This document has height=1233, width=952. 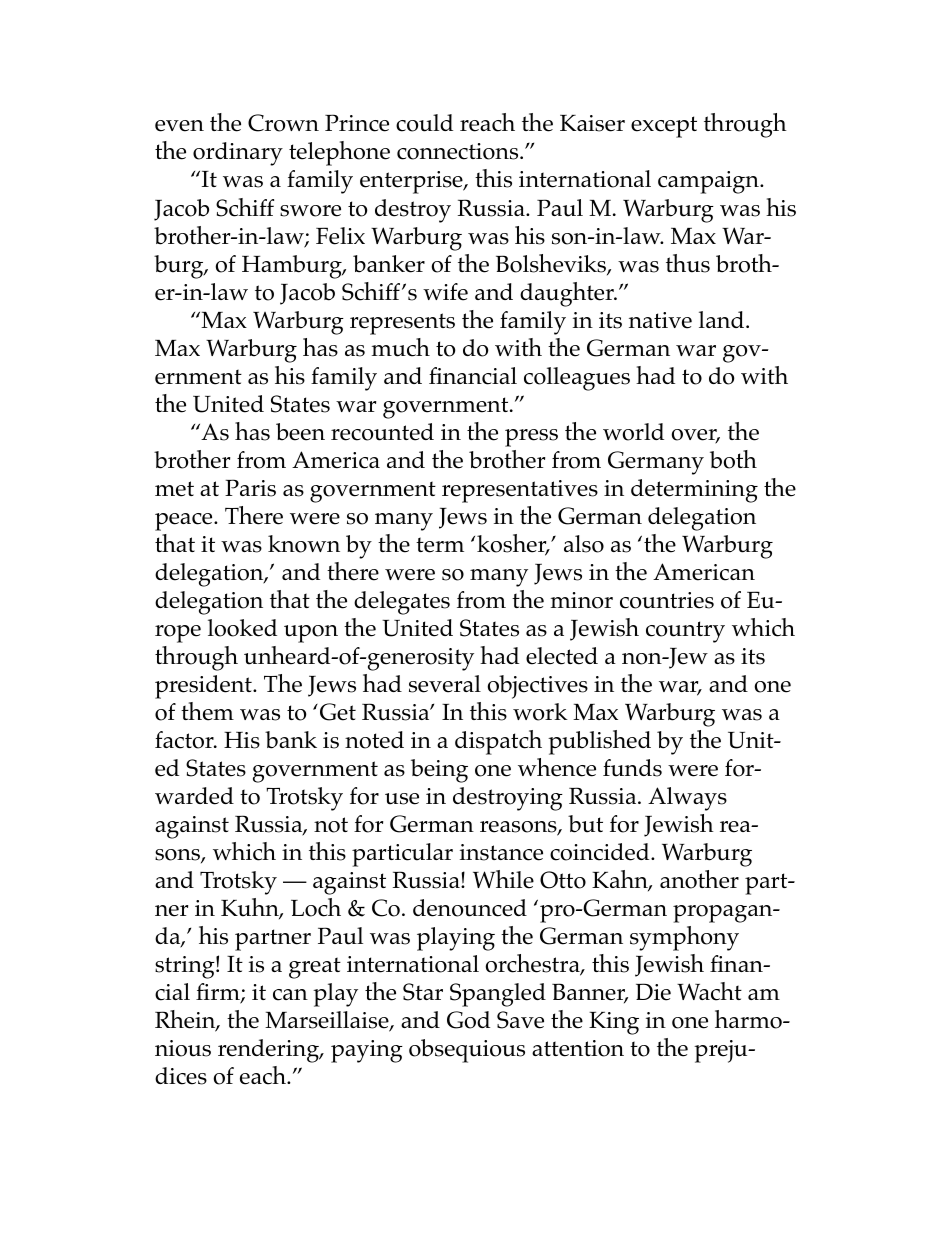 What do you see at coordinates (633, 432) in the document?
I see `world` at bounding box center [633, 432].
